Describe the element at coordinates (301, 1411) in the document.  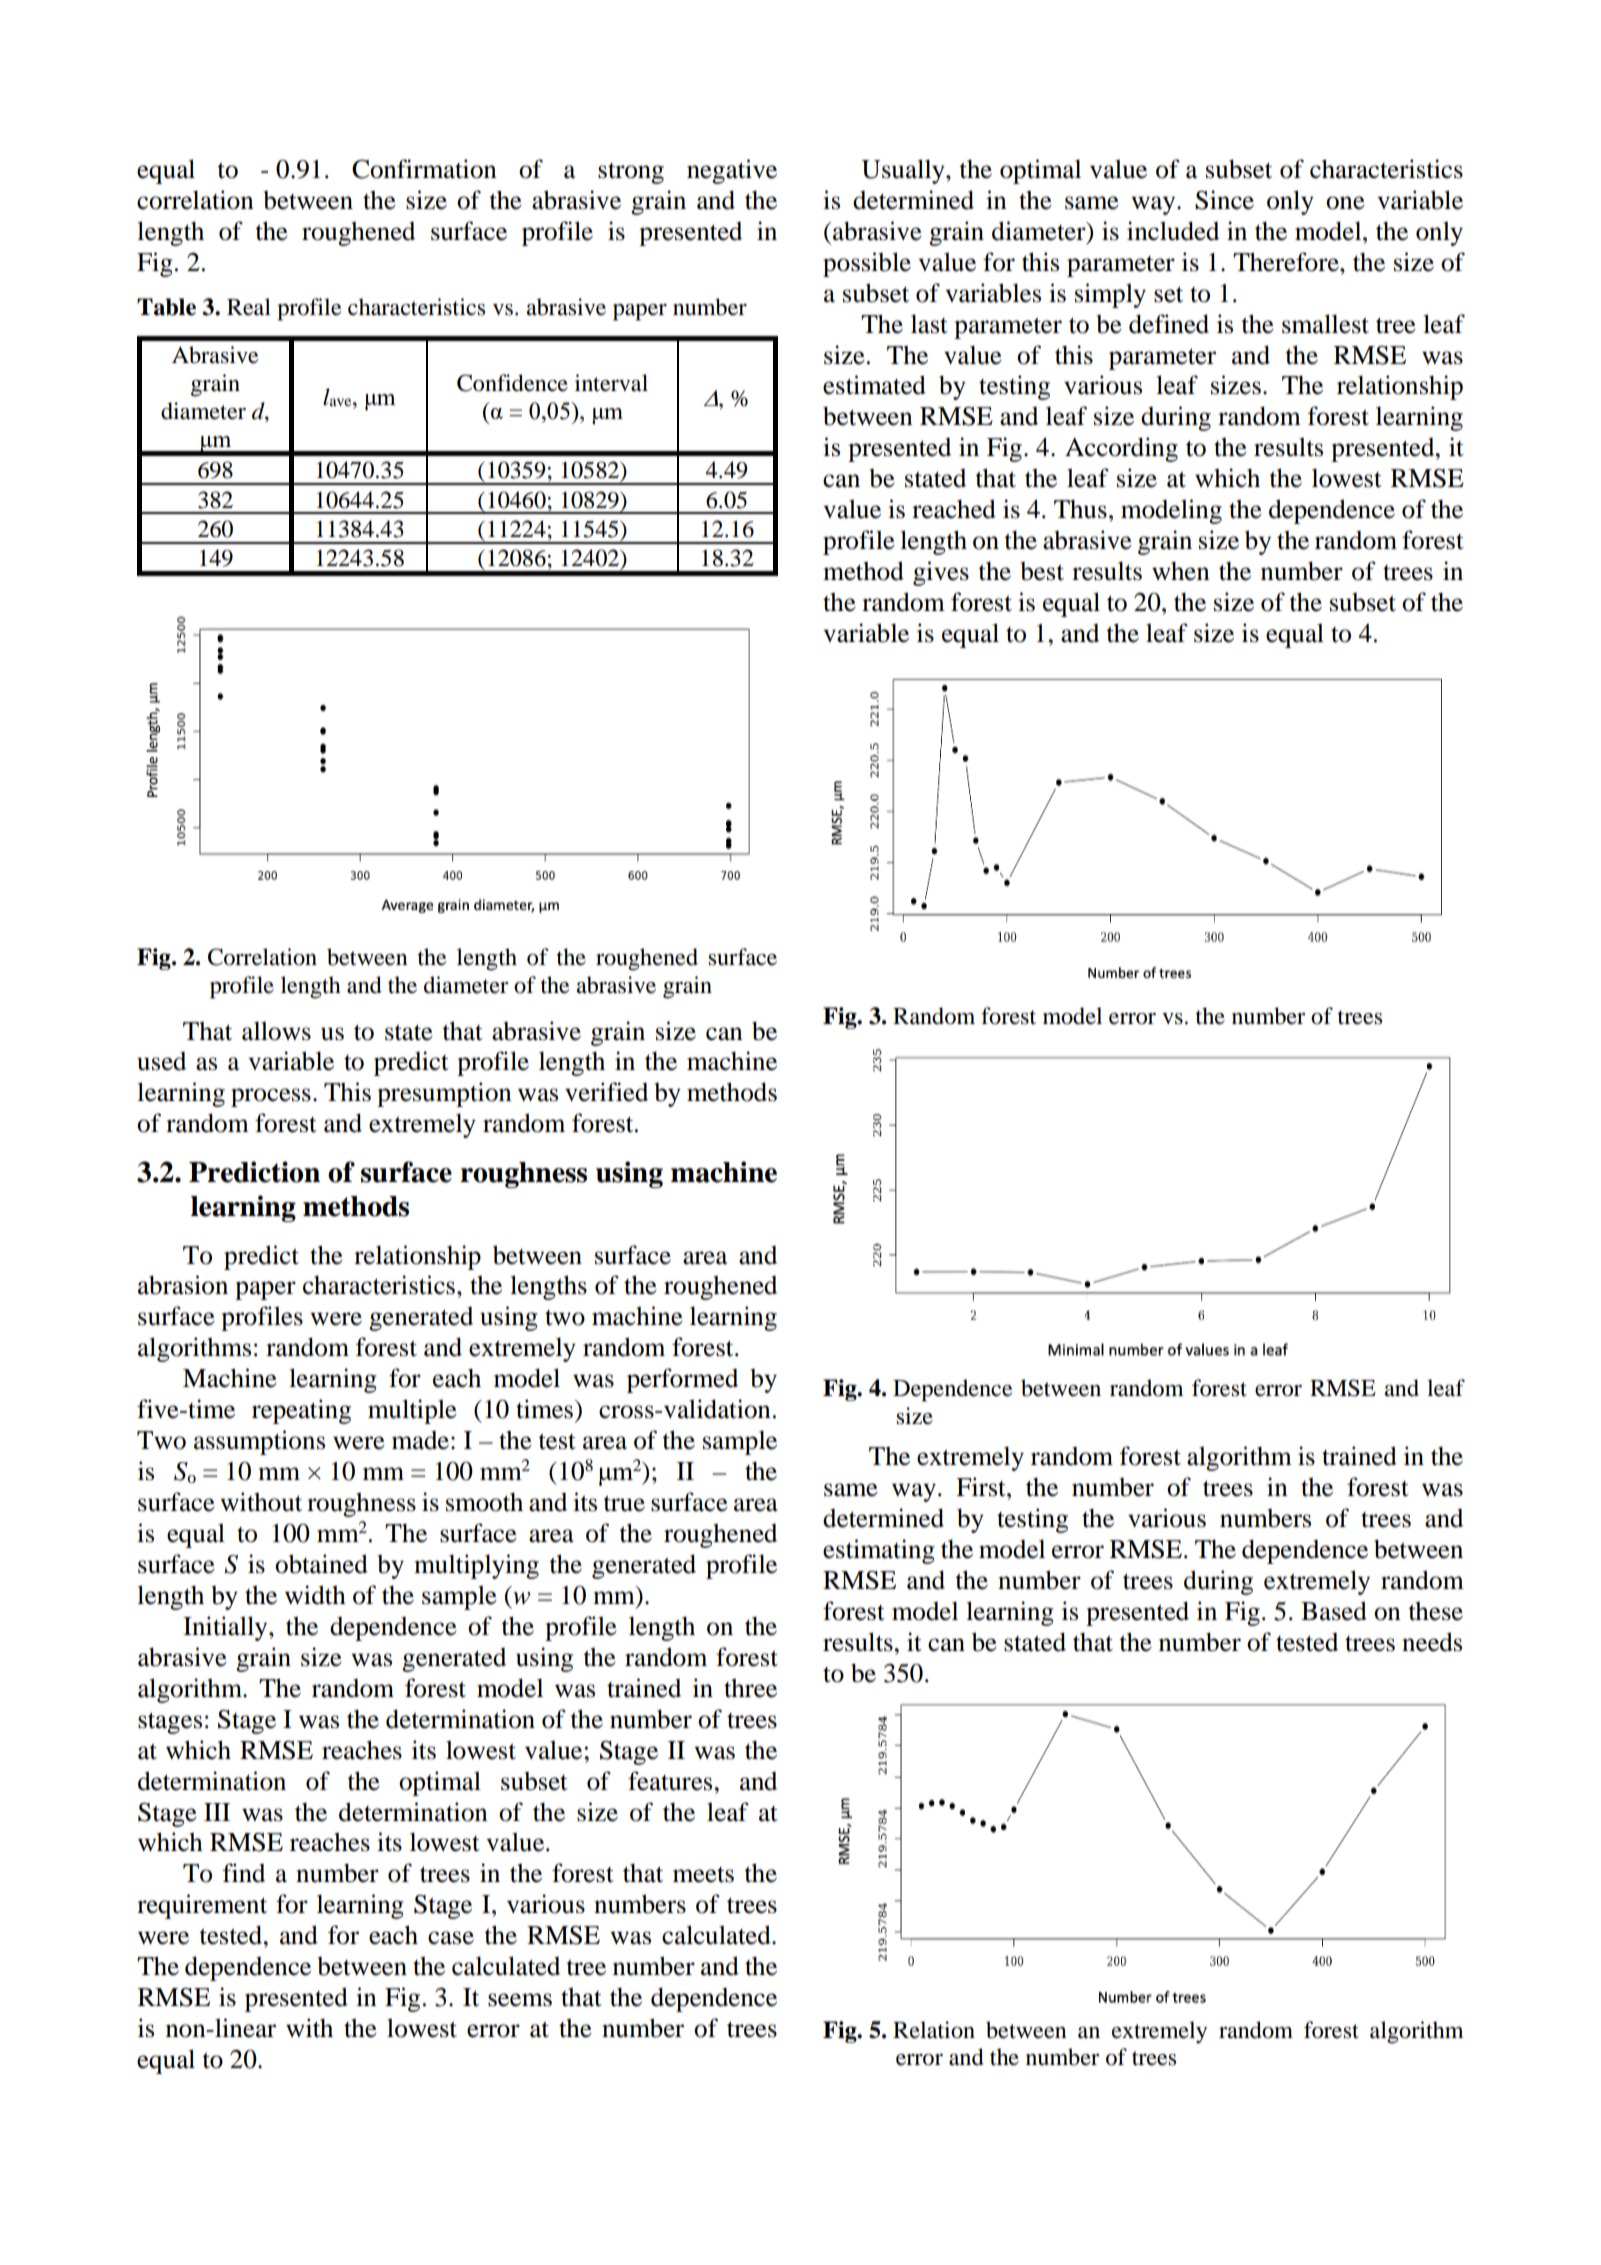
I see `repeating` at that location.
